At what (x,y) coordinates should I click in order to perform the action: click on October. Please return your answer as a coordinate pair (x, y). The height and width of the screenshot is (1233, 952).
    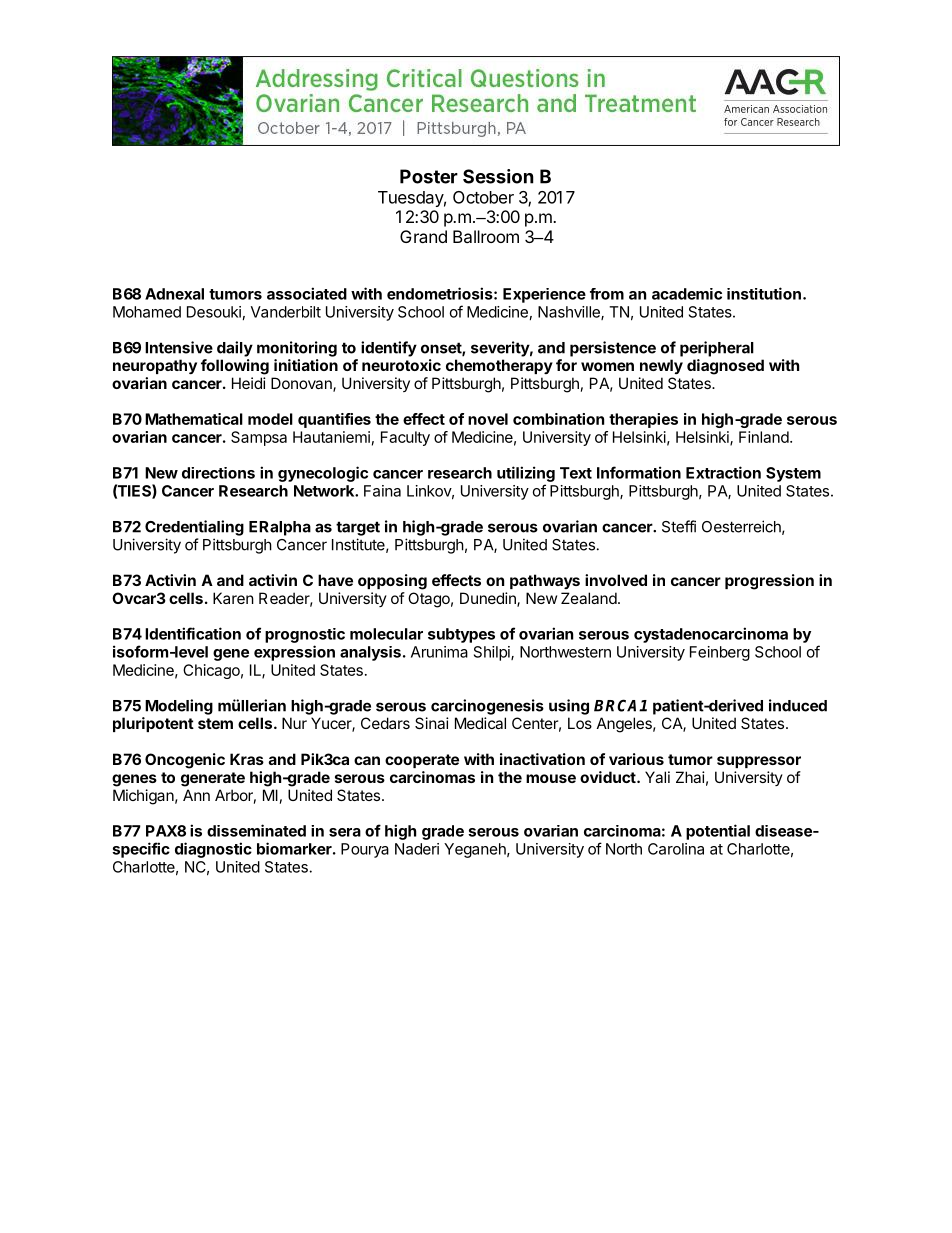
    Looking at the image, I should click on (483, 197).
